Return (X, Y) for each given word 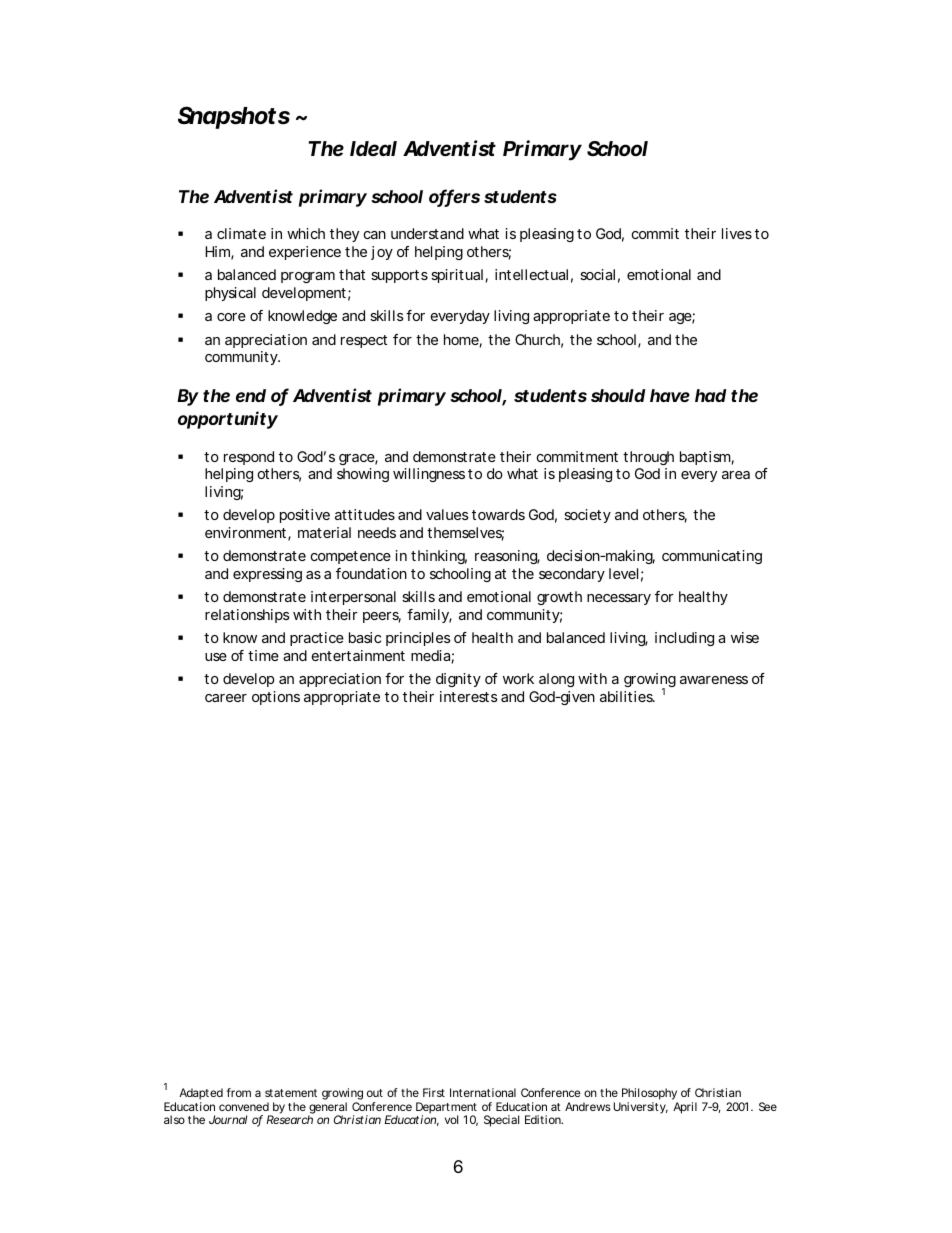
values (447, 514)
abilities (627, 696)
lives (737, 233)
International (483, 1092)
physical (230, 294)
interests (469, 696)
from (239, 1092)
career (226, 698)
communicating (712, 557)
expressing (267, 575)
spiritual (457, 276)
